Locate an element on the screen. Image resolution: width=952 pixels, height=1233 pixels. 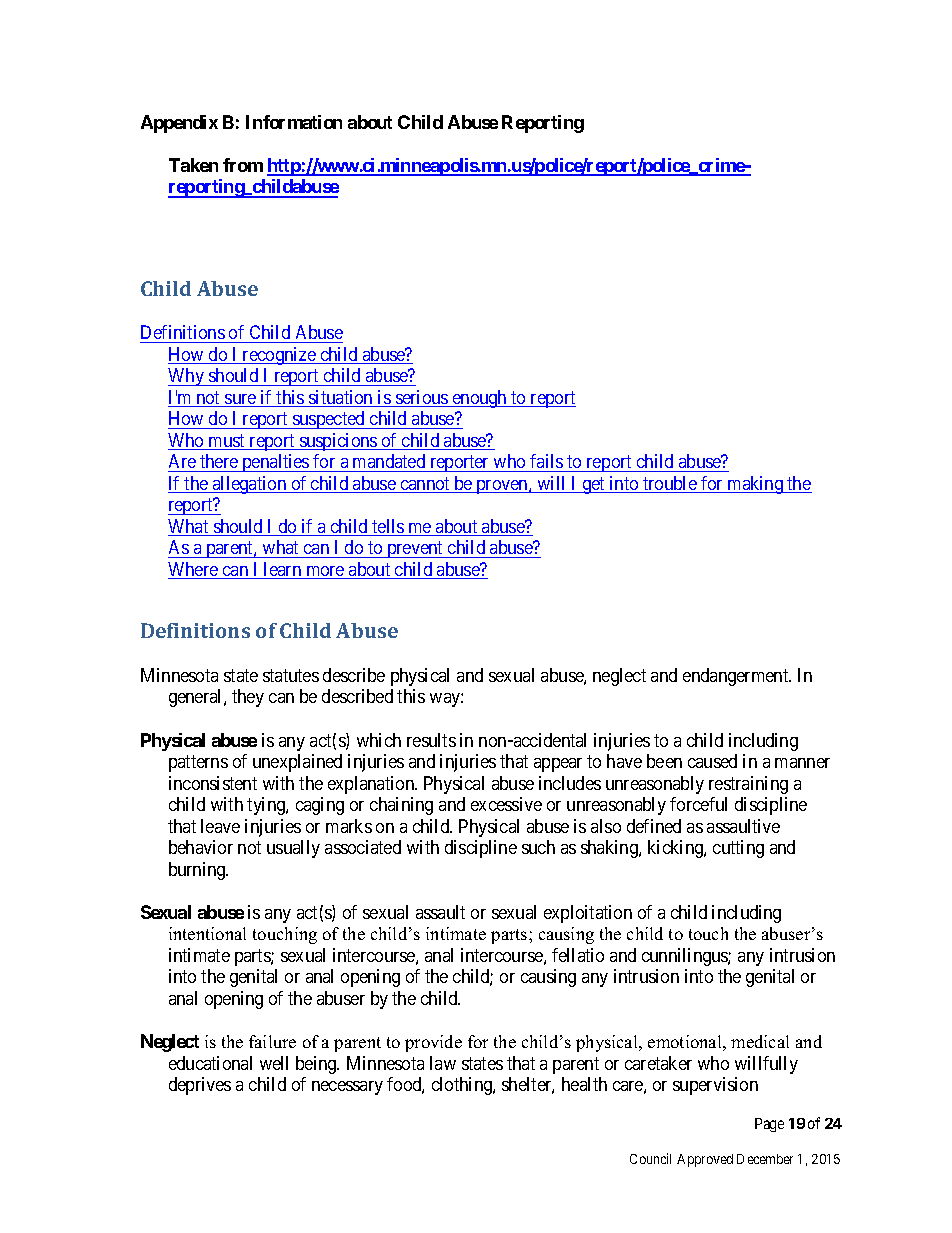
endangerment is located at coordinates (737, 677).
